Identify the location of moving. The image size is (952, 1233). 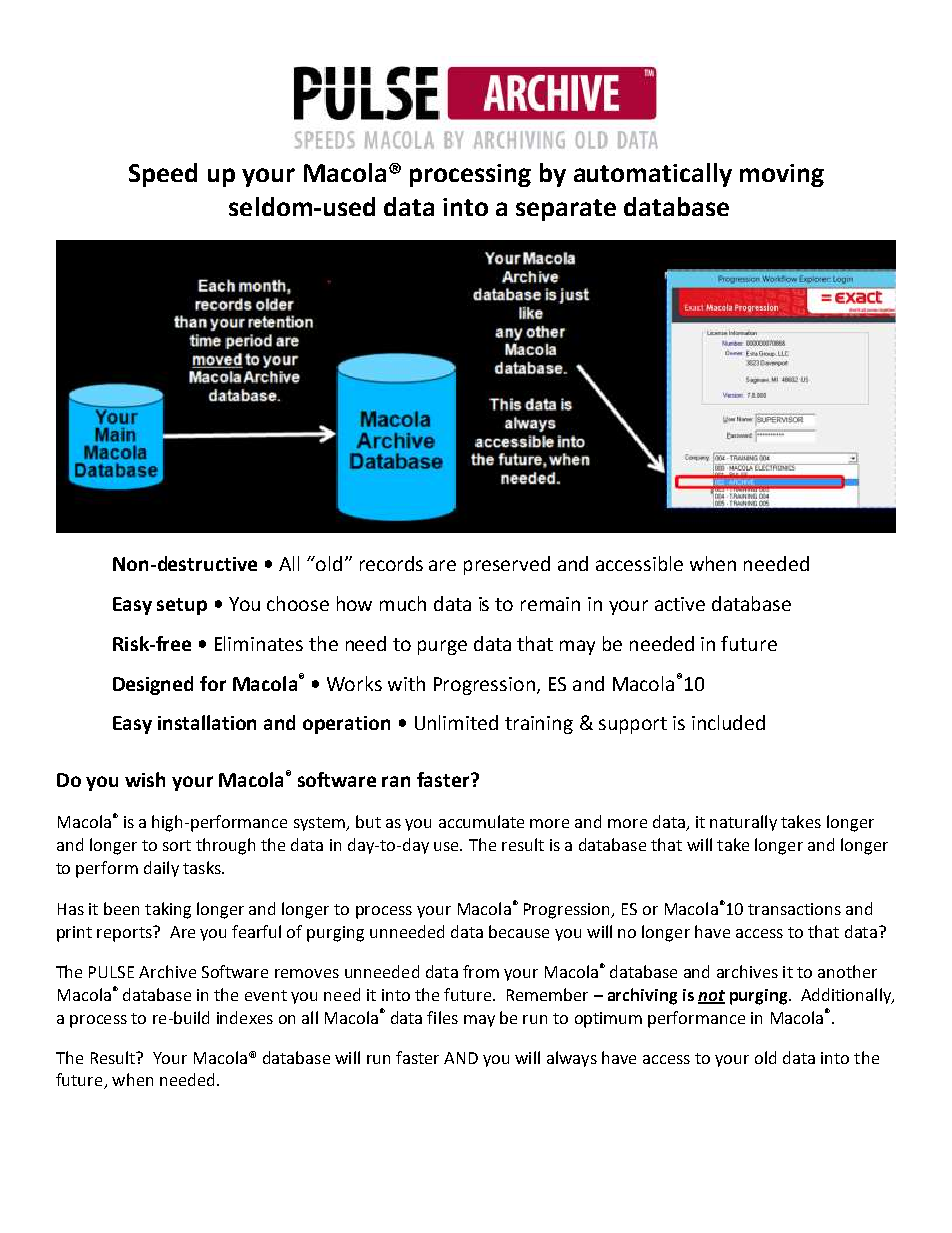
(782, 175).
